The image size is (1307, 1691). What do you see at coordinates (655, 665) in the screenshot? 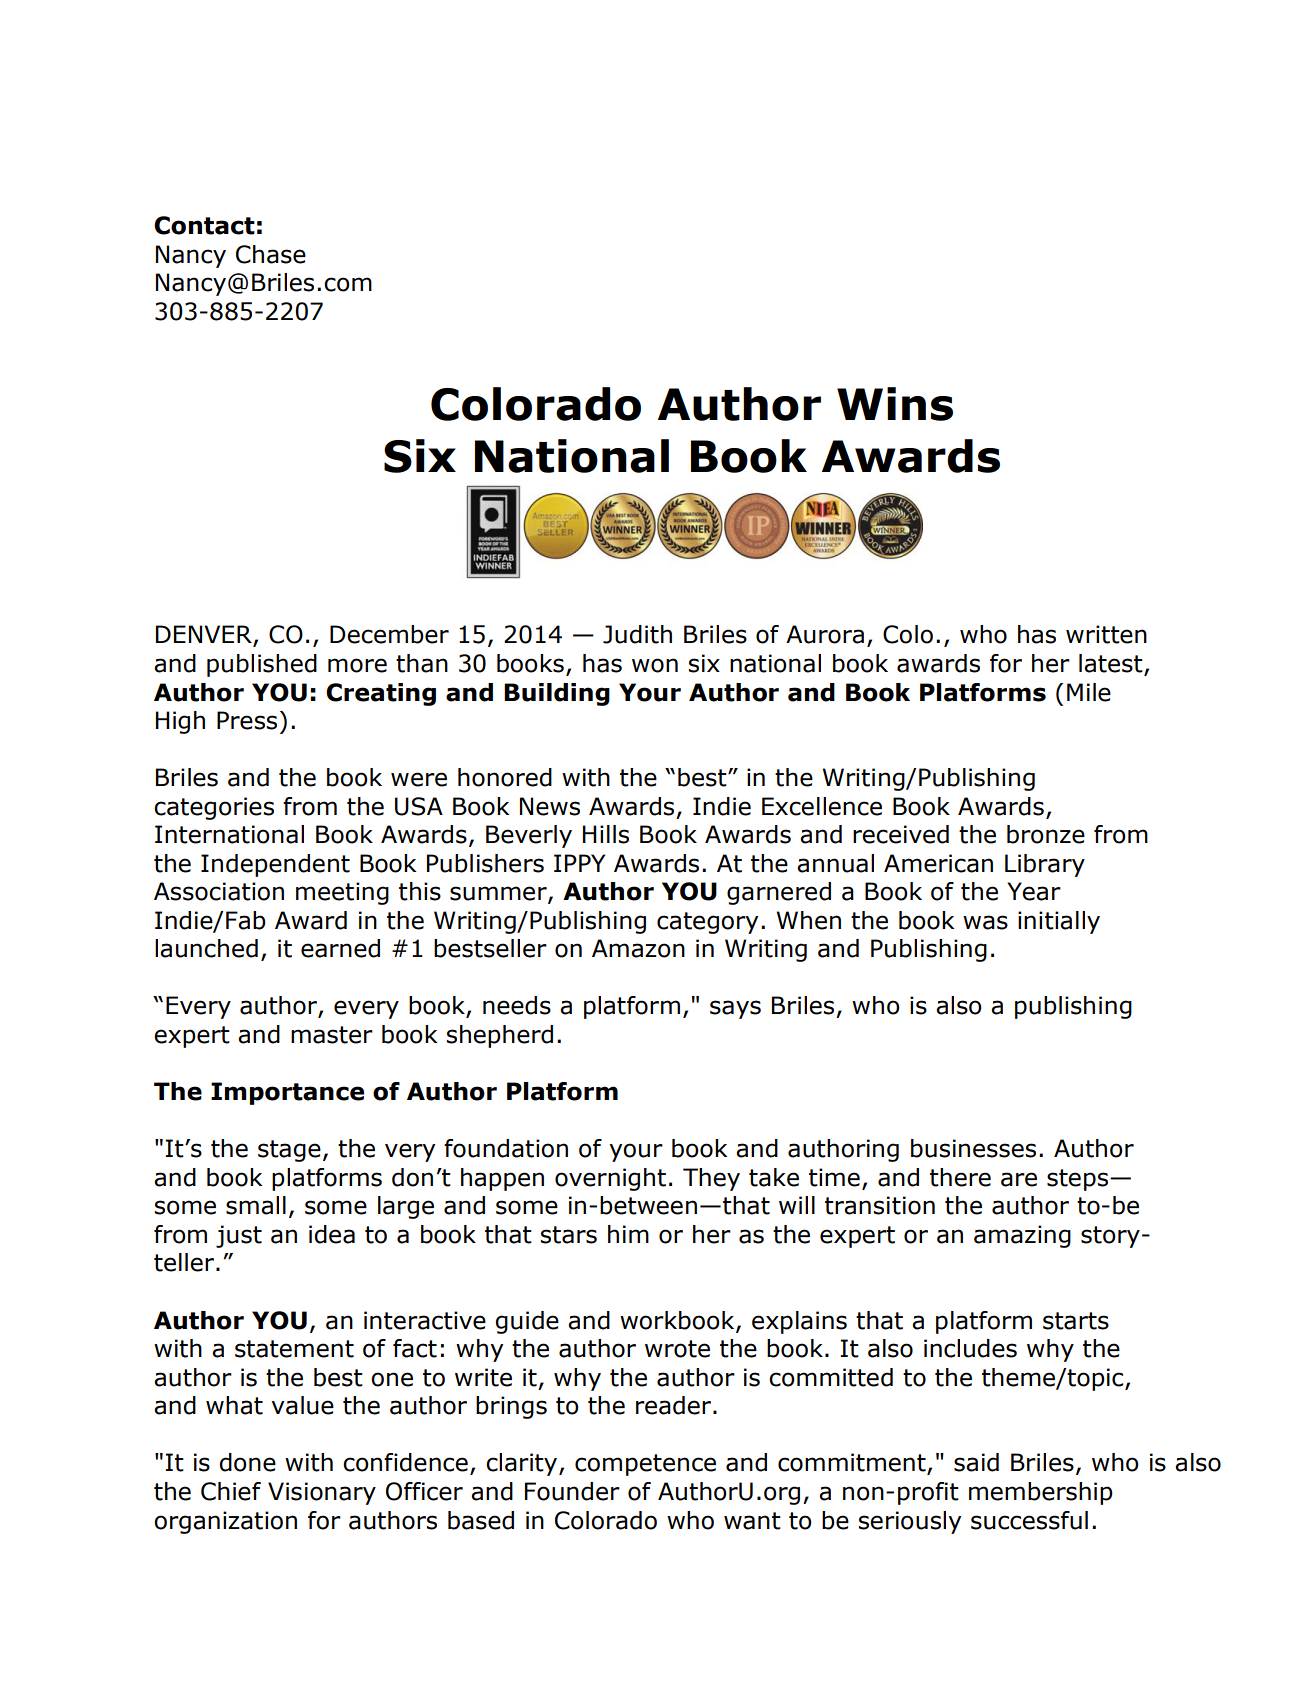
I see `won` at bounding box center [655, 665].
